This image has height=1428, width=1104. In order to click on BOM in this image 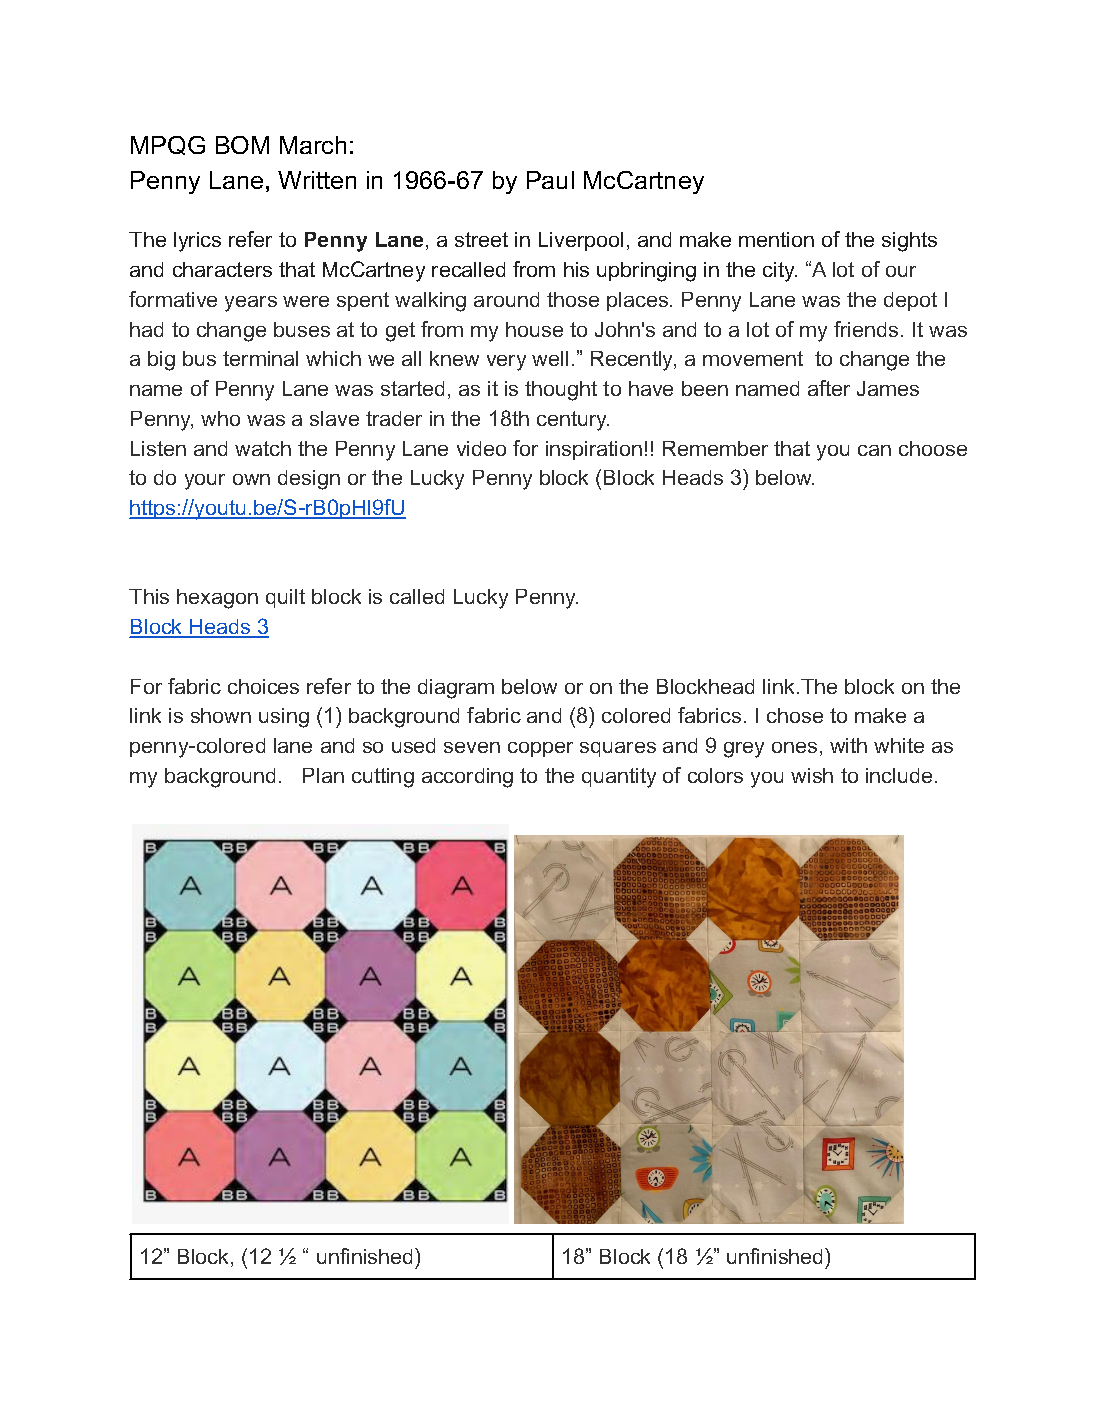, I will do `click(242, 145)`.
